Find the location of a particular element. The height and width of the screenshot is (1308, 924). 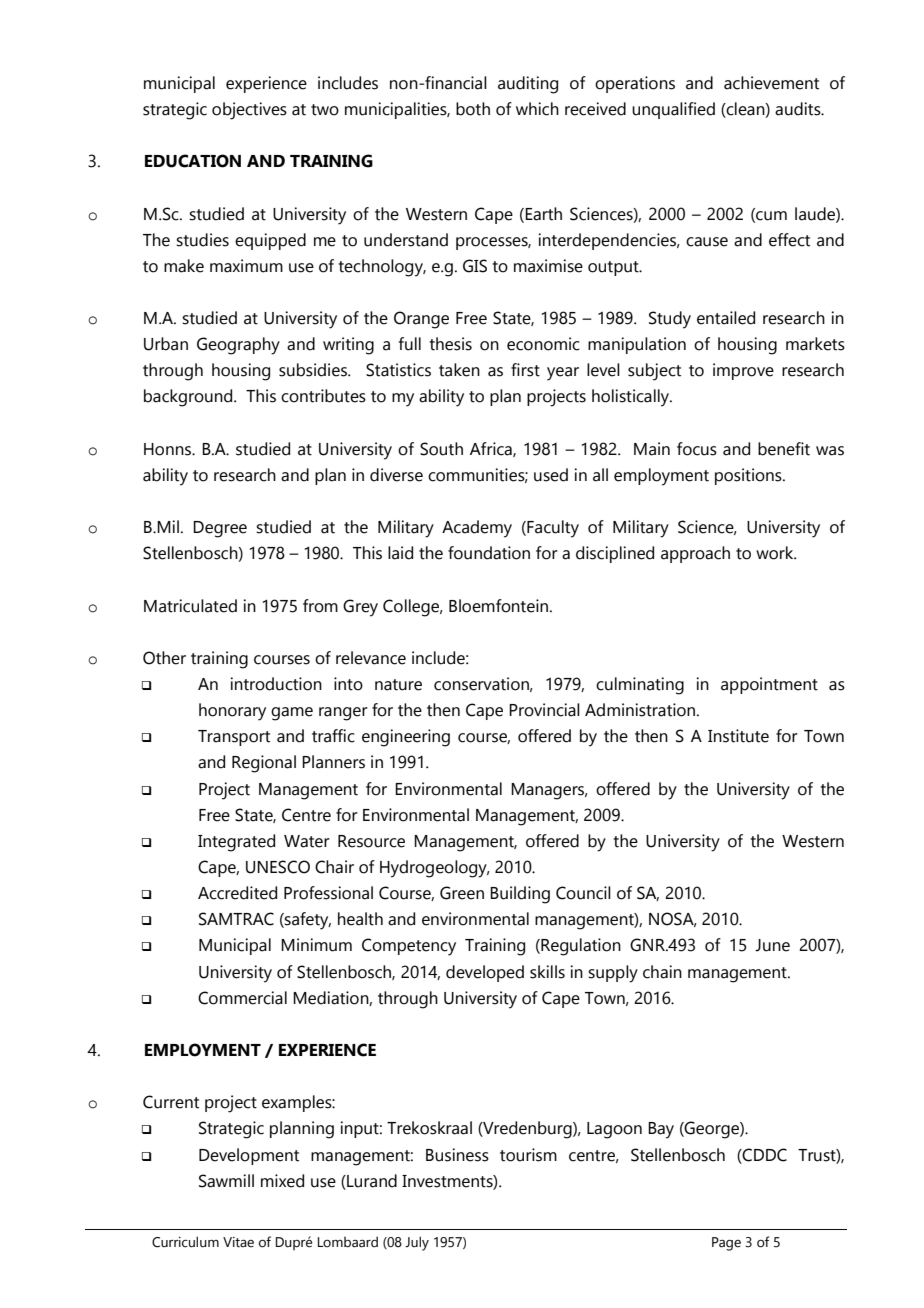

tourism is located at coordinates (528, 1155).
